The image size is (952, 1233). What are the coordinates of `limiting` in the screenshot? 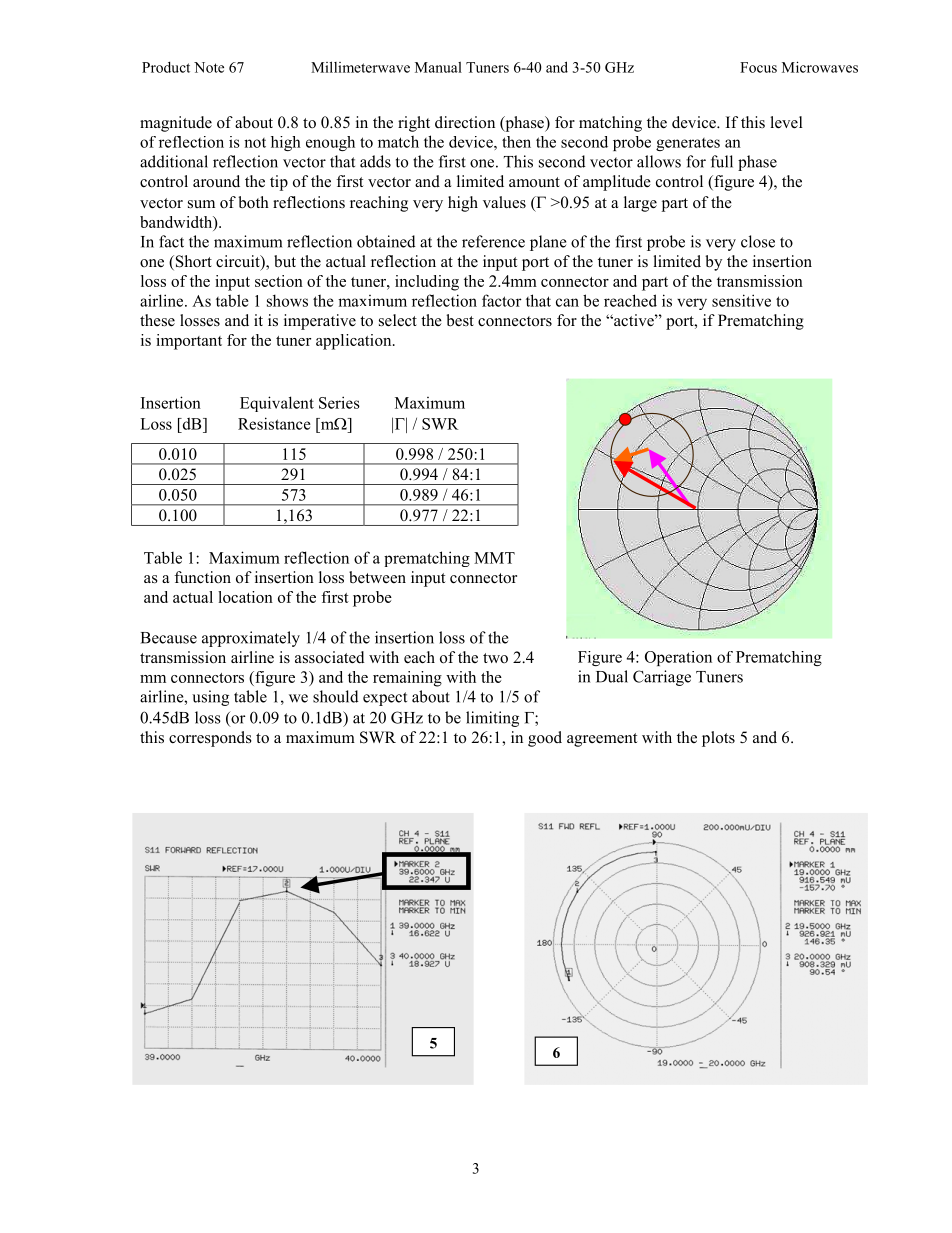 It's located at (492, 719).
